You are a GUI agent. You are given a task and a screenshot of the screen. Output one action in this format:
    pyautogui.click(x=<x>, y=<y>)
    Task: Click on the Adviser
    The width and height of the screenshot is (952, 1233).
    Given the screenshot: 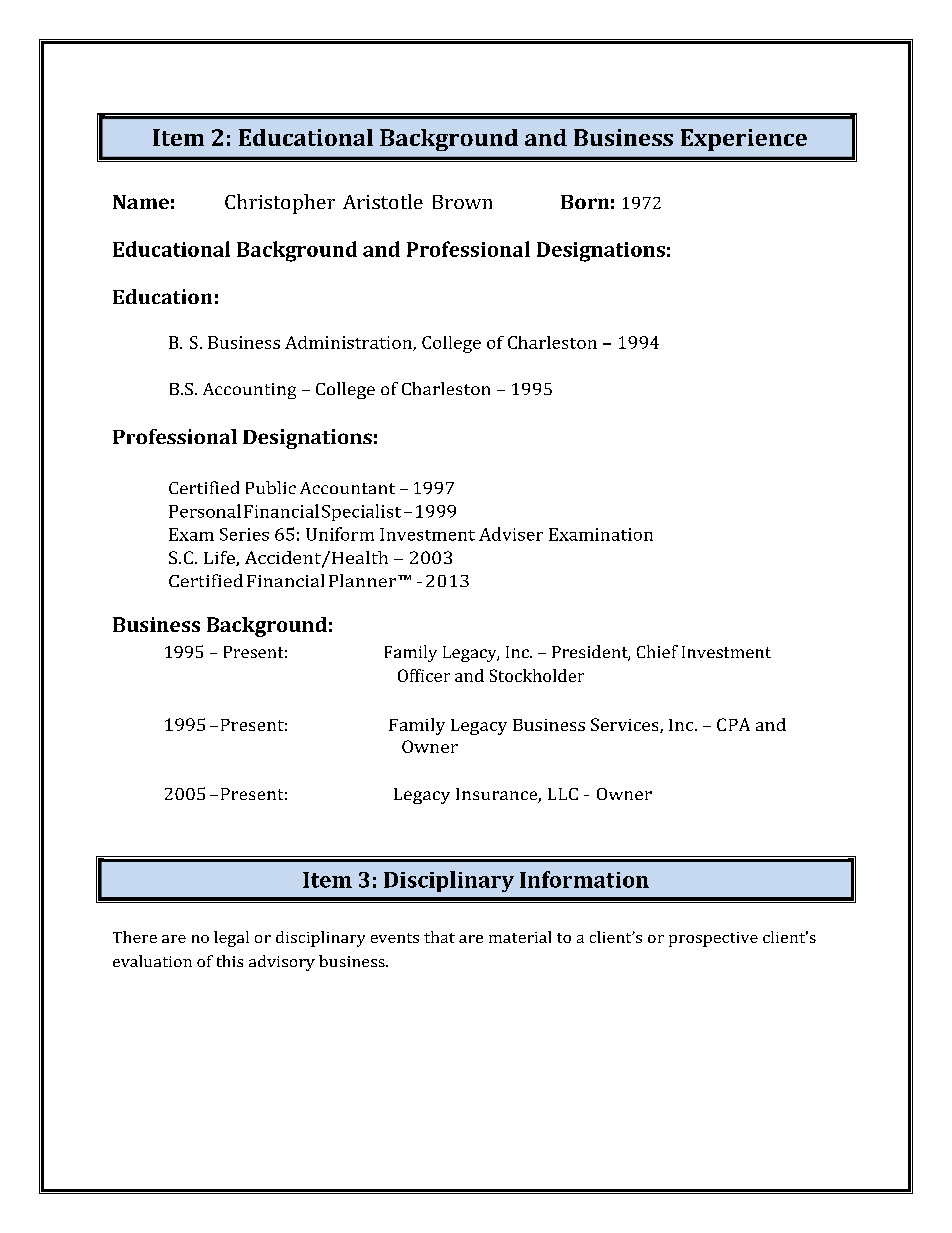 What is the action you would take?
    pyautogui.click(x=511, y=534)
